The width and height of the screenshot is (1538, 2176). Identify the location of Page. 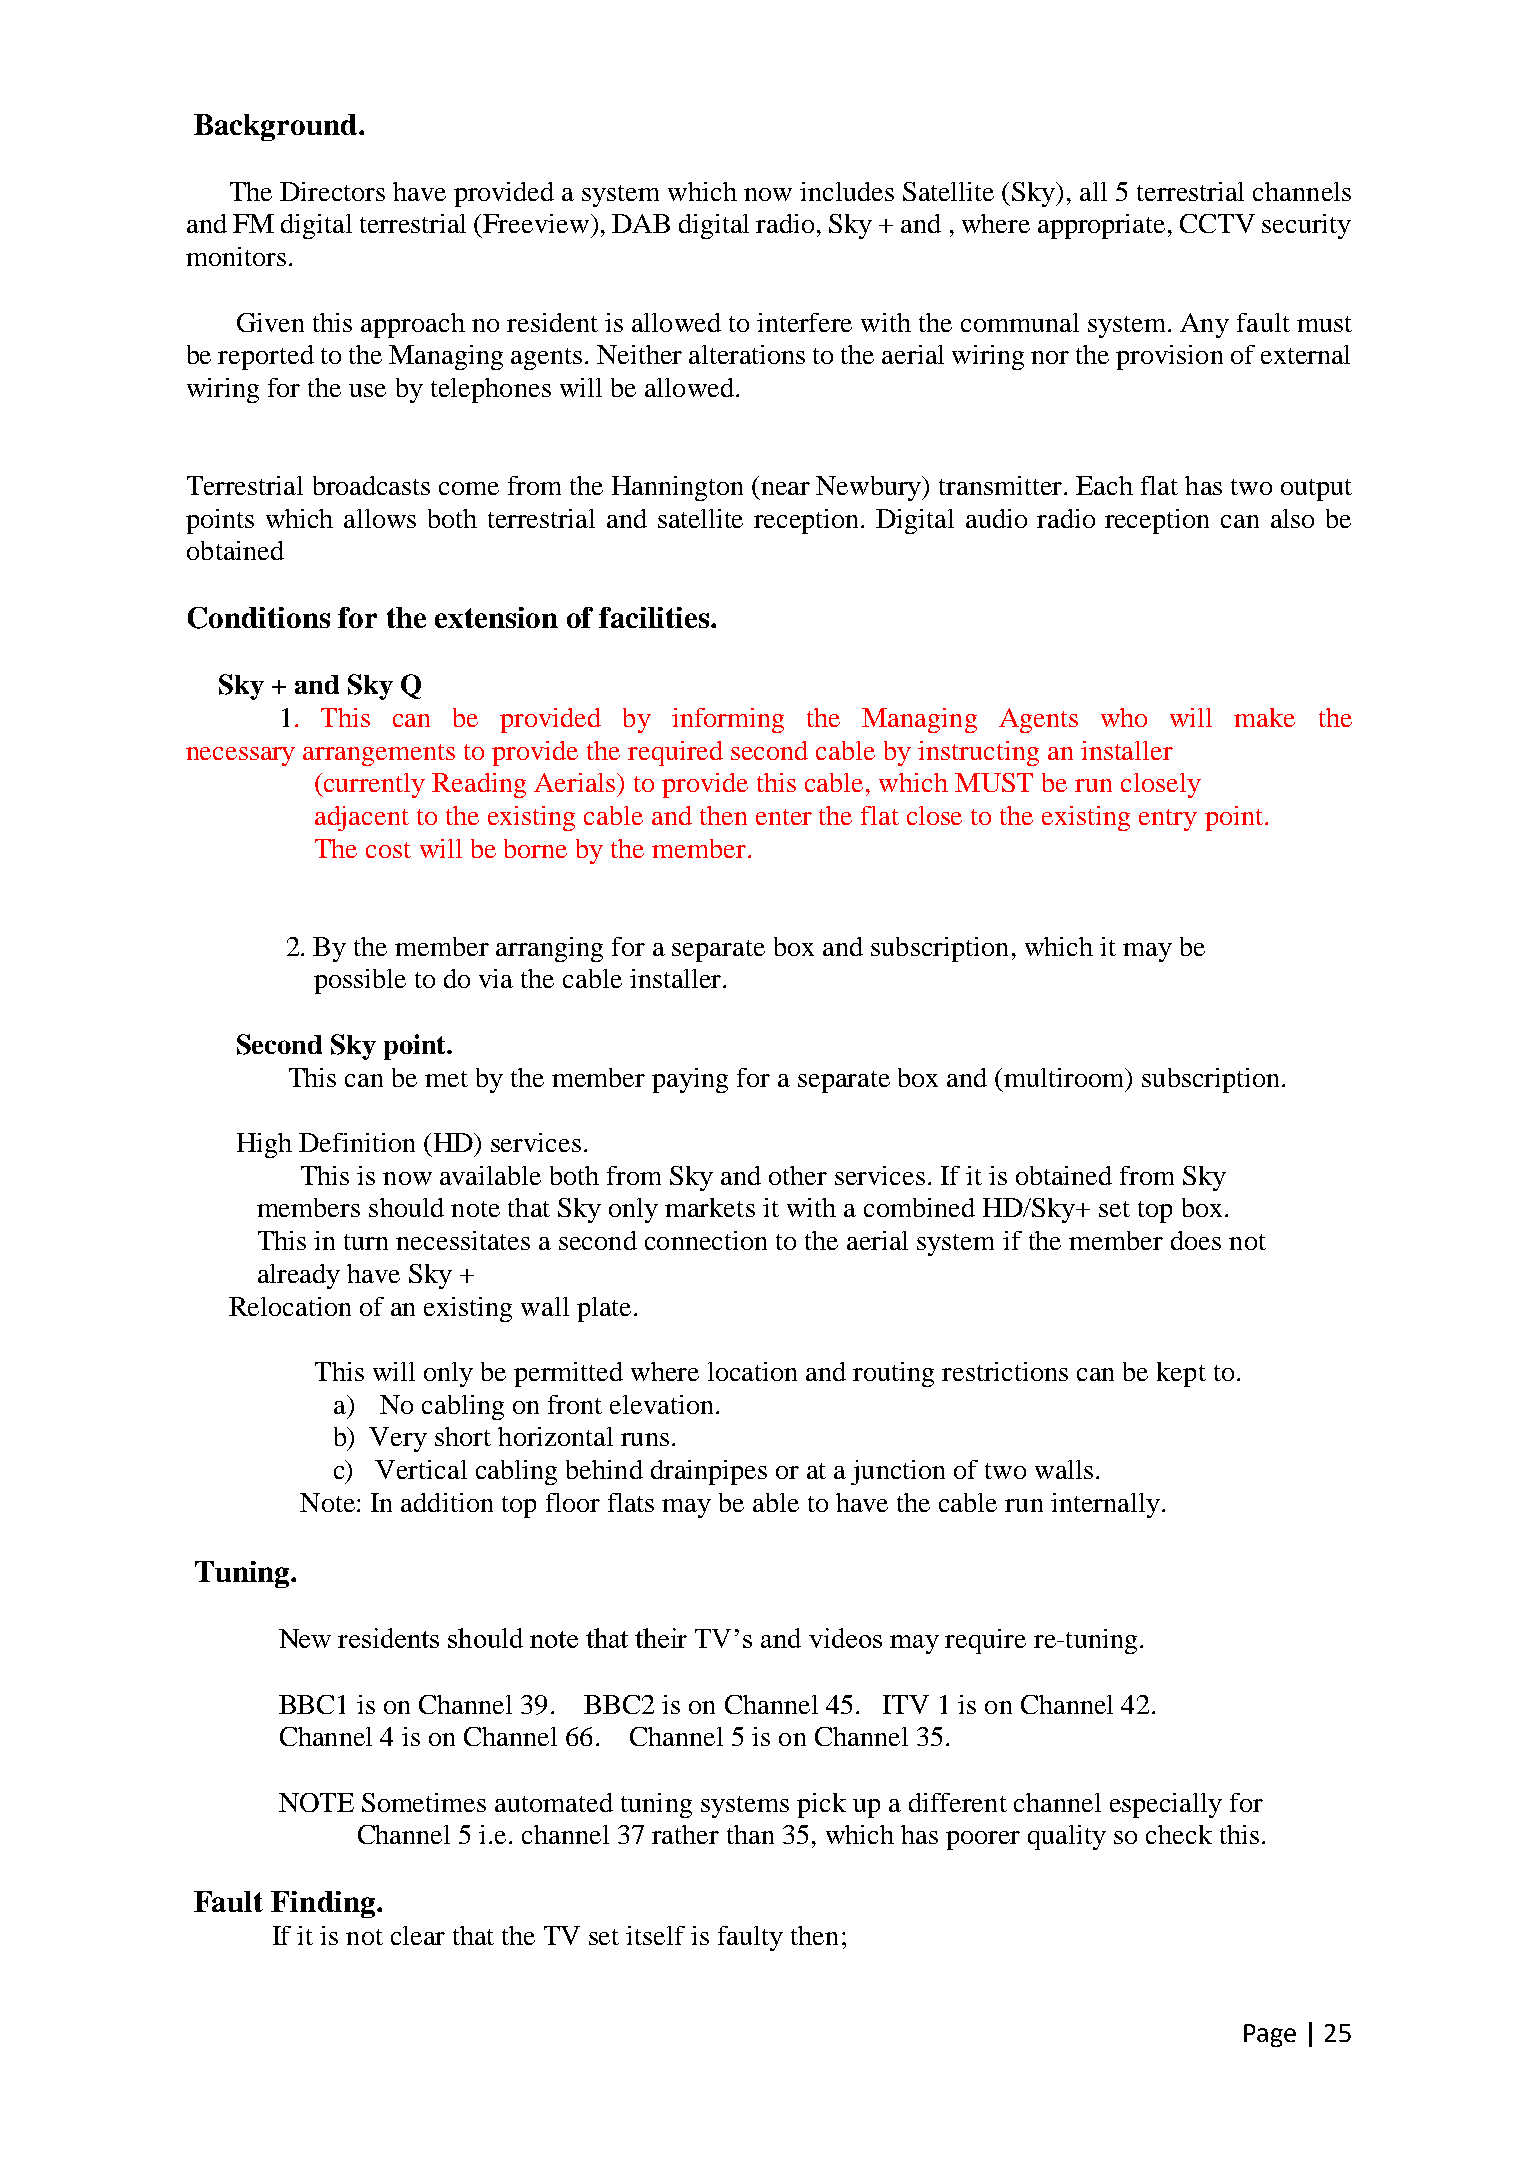
(1270, 2035).
